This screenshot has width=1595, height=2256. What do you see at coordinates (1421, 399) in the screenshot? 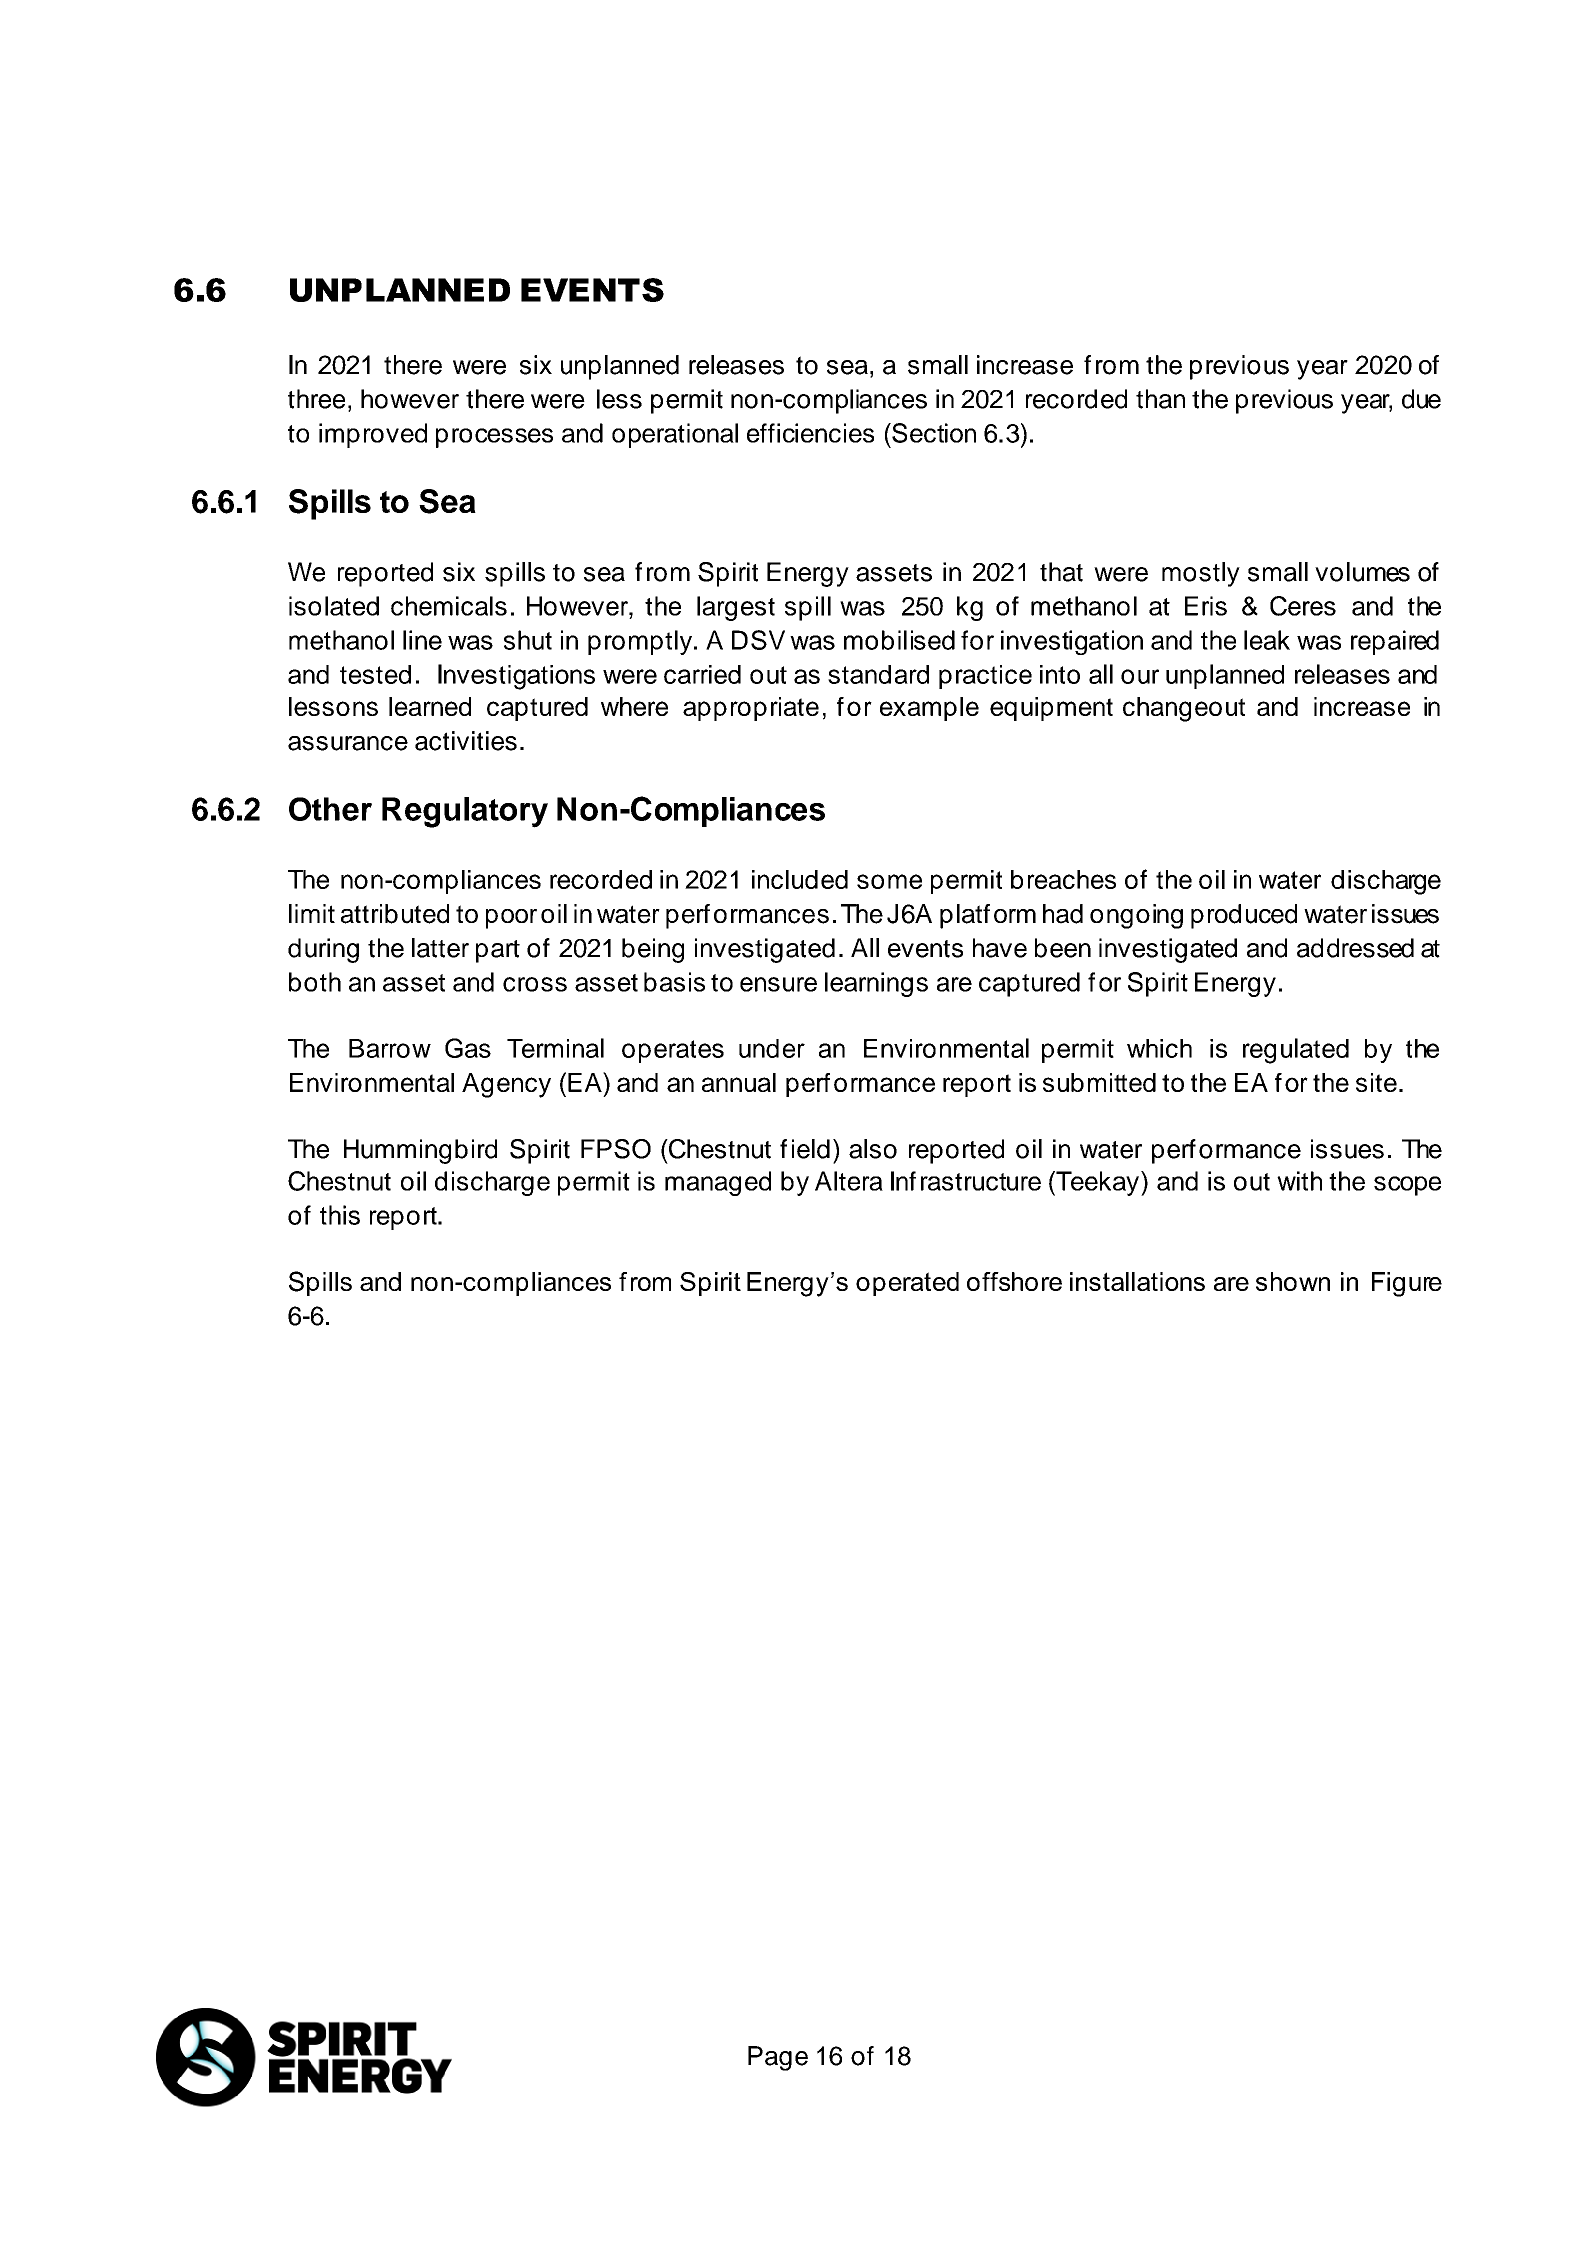
I see `due` at bounding box center [1421, 399].
